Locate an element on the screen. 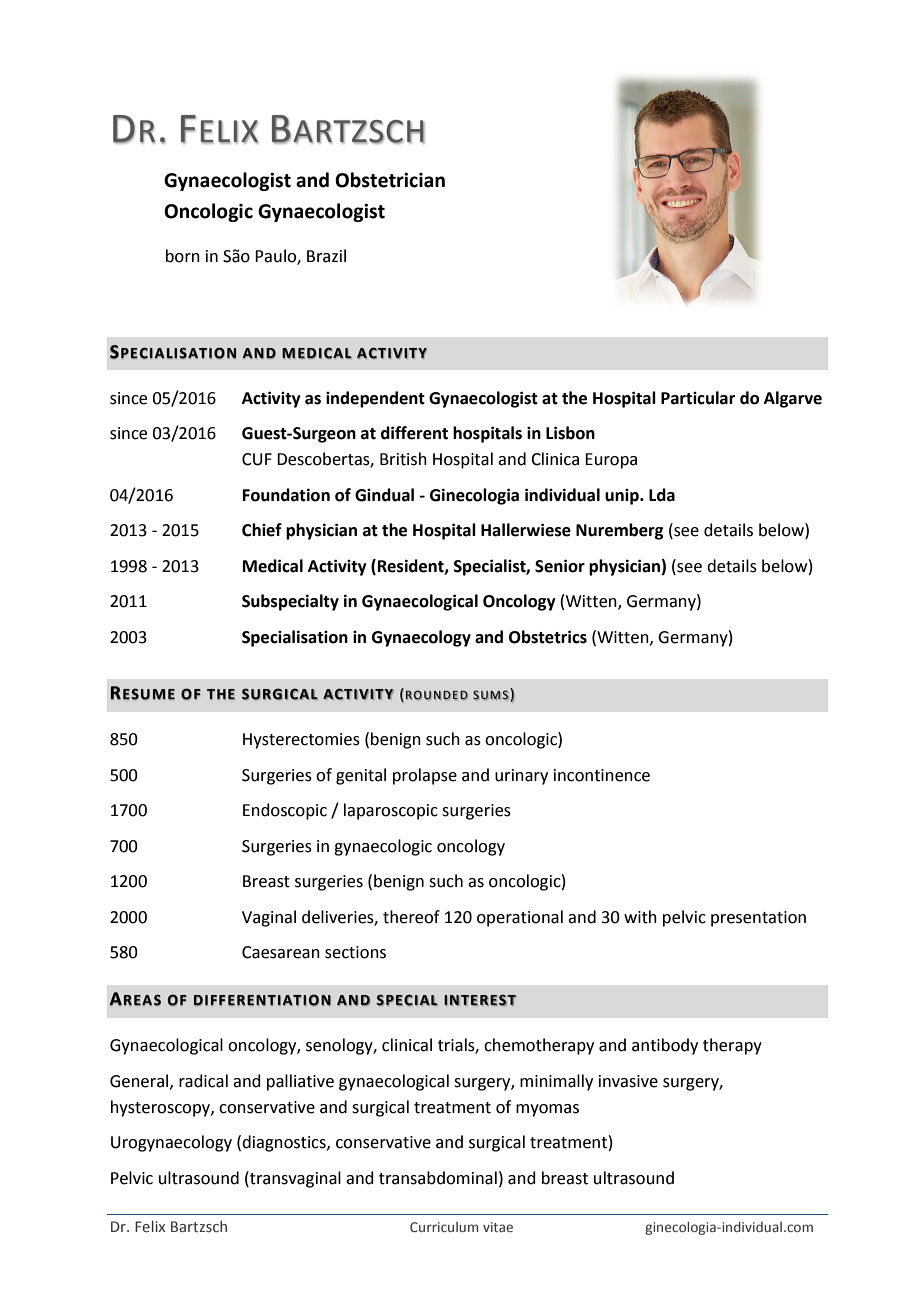  thereof is located at coordinates (411, 917).
